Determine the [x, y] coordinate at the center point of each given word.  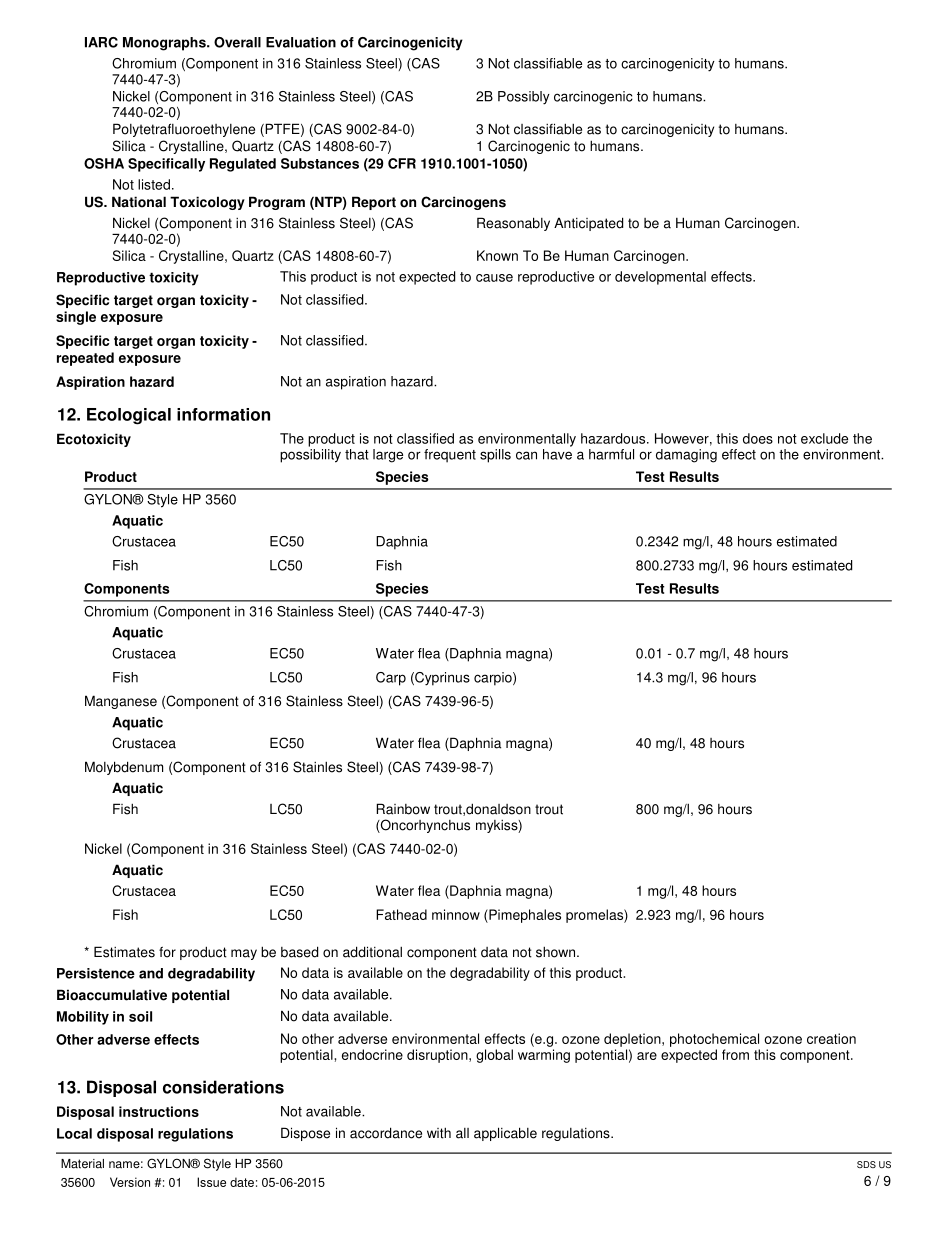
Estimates [124, 952]
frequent [450, 456]
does [758, 438]
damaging [686, 456]
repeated [85, 359]
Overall [237, 42]
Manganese [121, 702]
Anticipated [588, 224]
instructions [159, 1111]
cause [494, 278]
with [439, 1133]
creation [831, 1038]
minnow [456, 914]
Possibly [524, 98]
